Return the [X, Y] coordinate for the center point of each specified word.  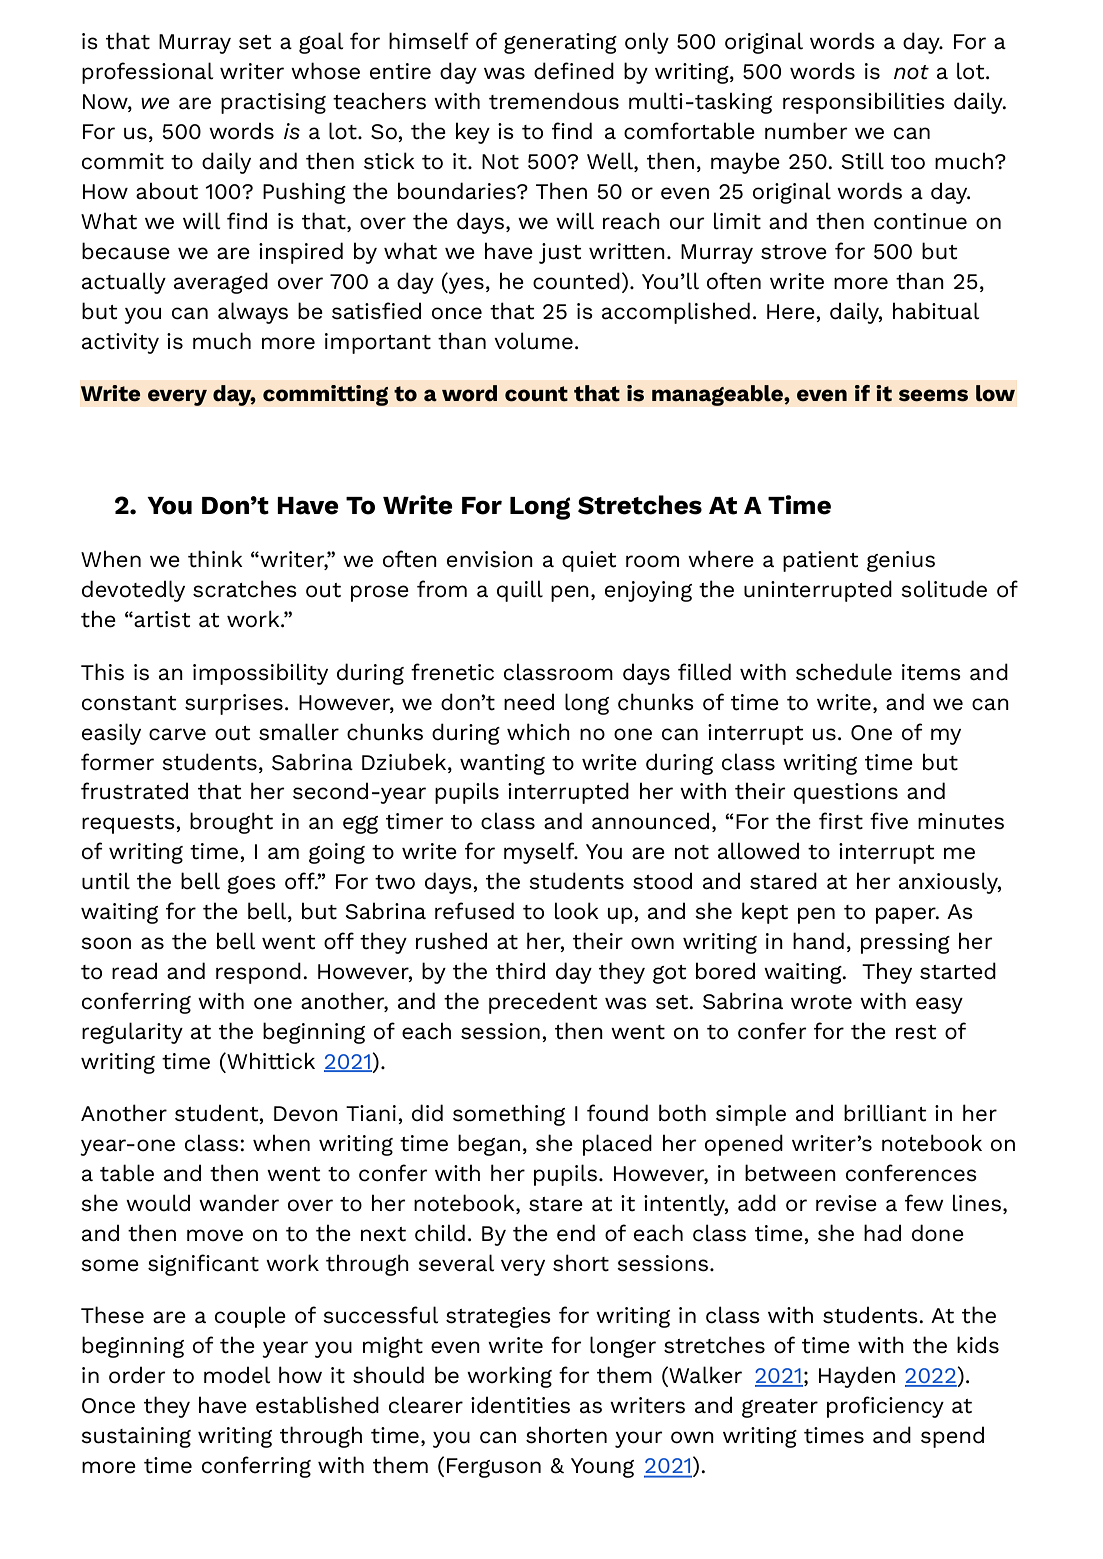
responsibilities [864, 103]
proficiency [885, 1407]
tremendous [554, 101]
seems [933, 395]
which [538, 732]
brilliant [885, 1113]
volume [533, 341]
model [237, 1375]
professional [147, 73]
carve [177, 734]
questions [846, 793]
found [617, 1113]
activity [120, 343]
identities [520, 1405]
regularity [132, 1033]
